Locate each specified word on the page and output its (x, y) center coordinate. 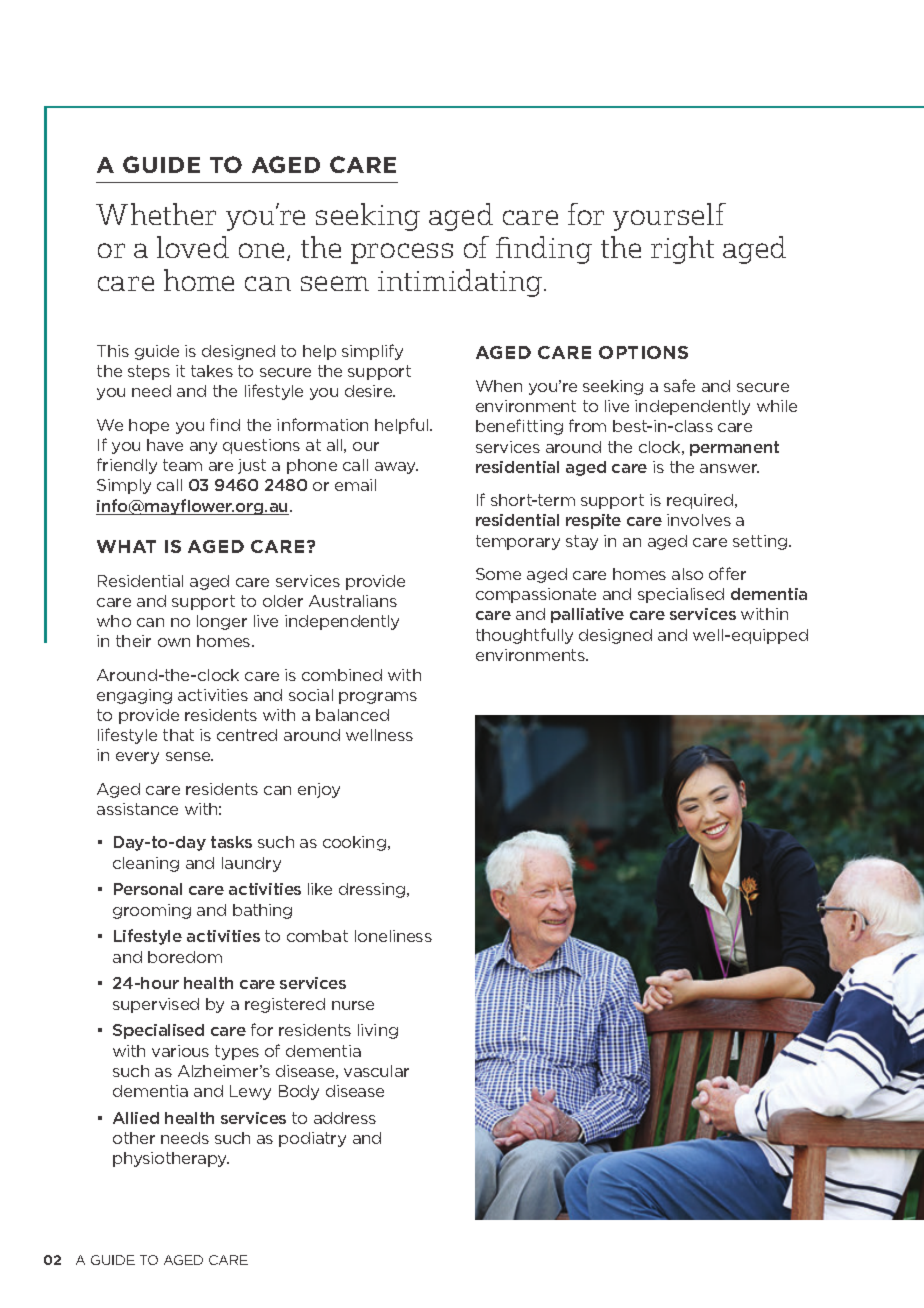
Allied (136, 1118)
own (174, 642)
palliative (587, 615)
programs (378, 698)
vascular (376, 1071)
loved (193, 247)
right (682, 250)
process (402, 253)
